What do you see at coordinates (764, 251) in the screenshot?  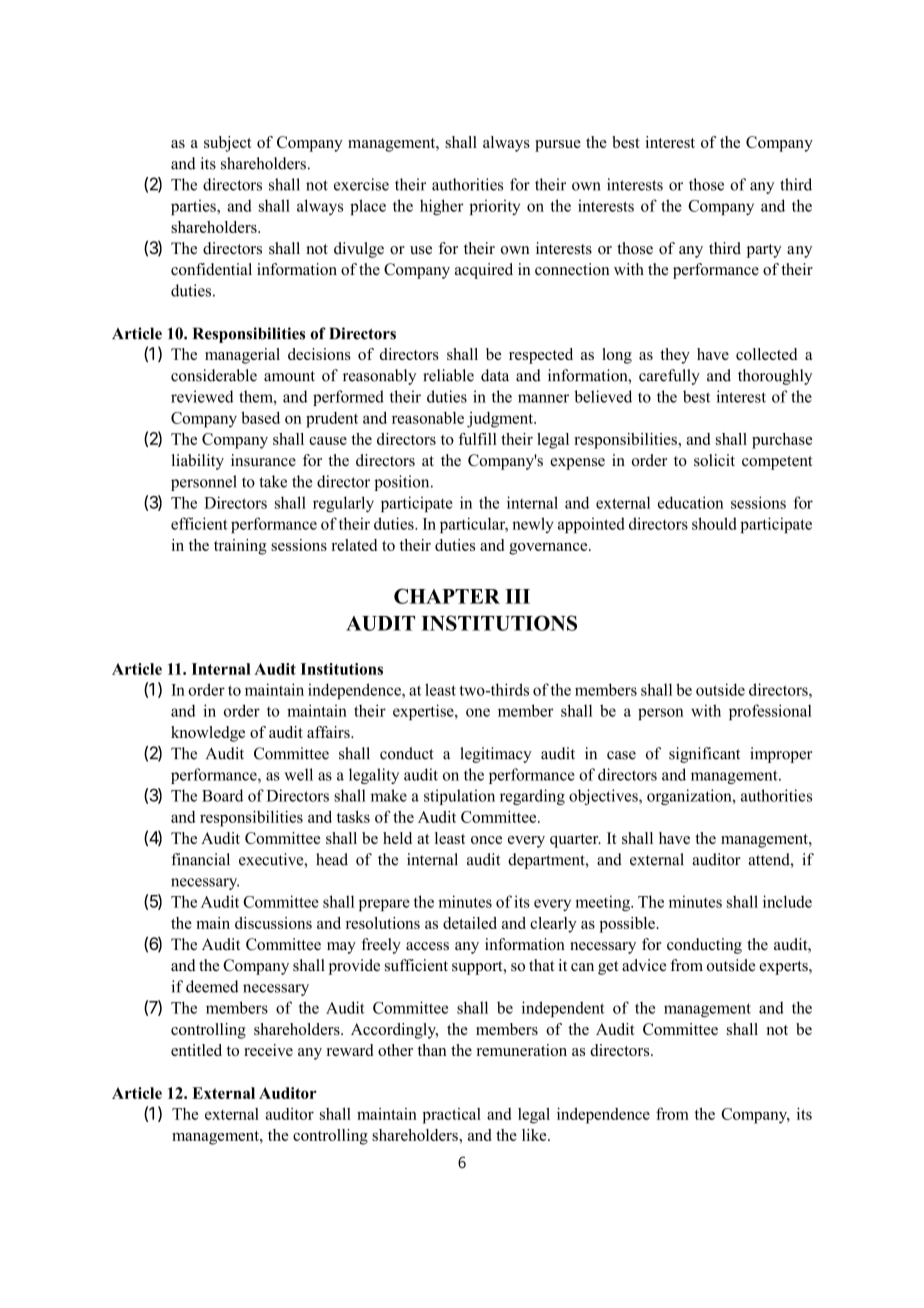 I see `party` at bounding box center [764, 251].
